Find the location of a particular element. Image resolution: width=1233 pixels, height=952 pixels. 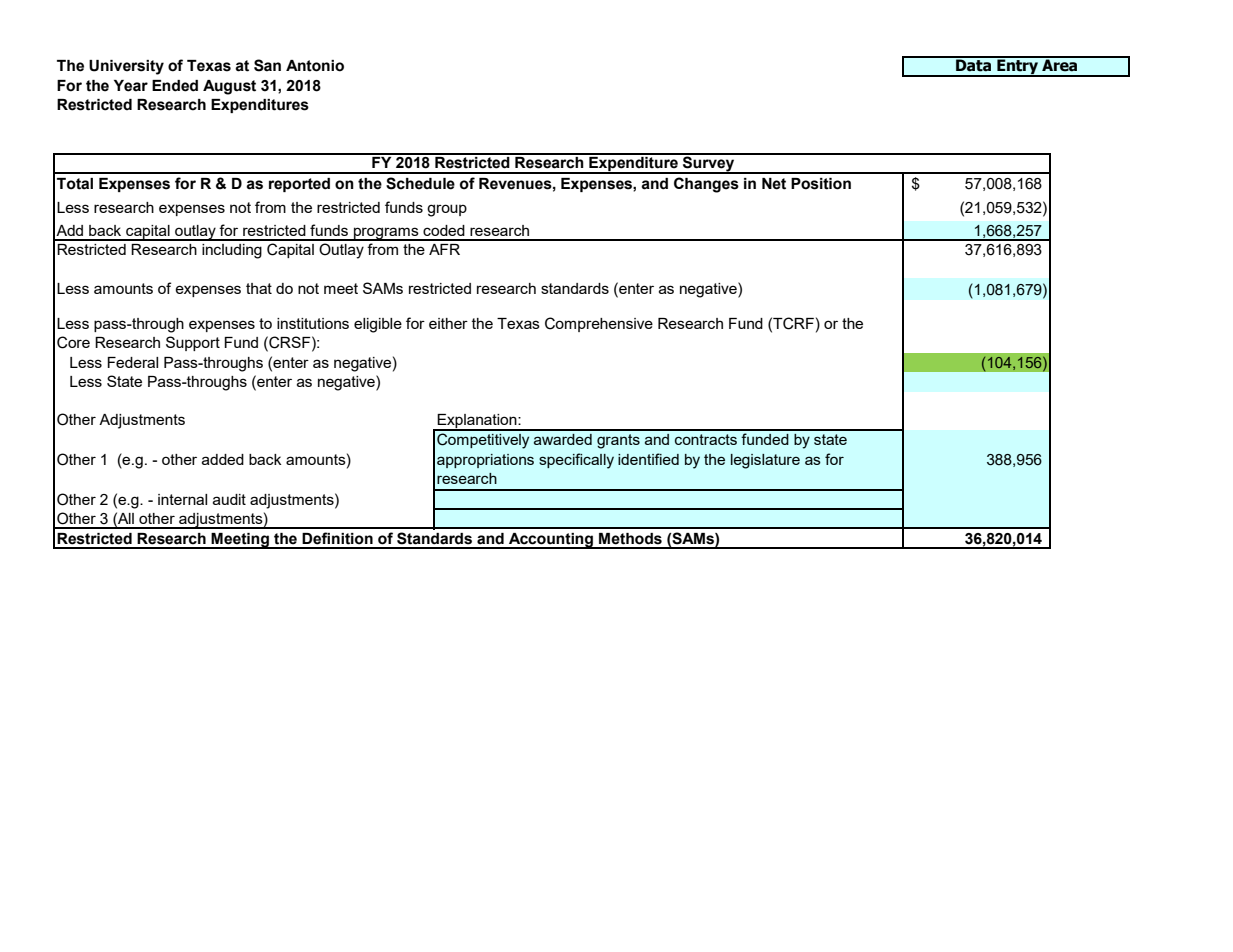

Ended is located at coordinates (175, 86).
